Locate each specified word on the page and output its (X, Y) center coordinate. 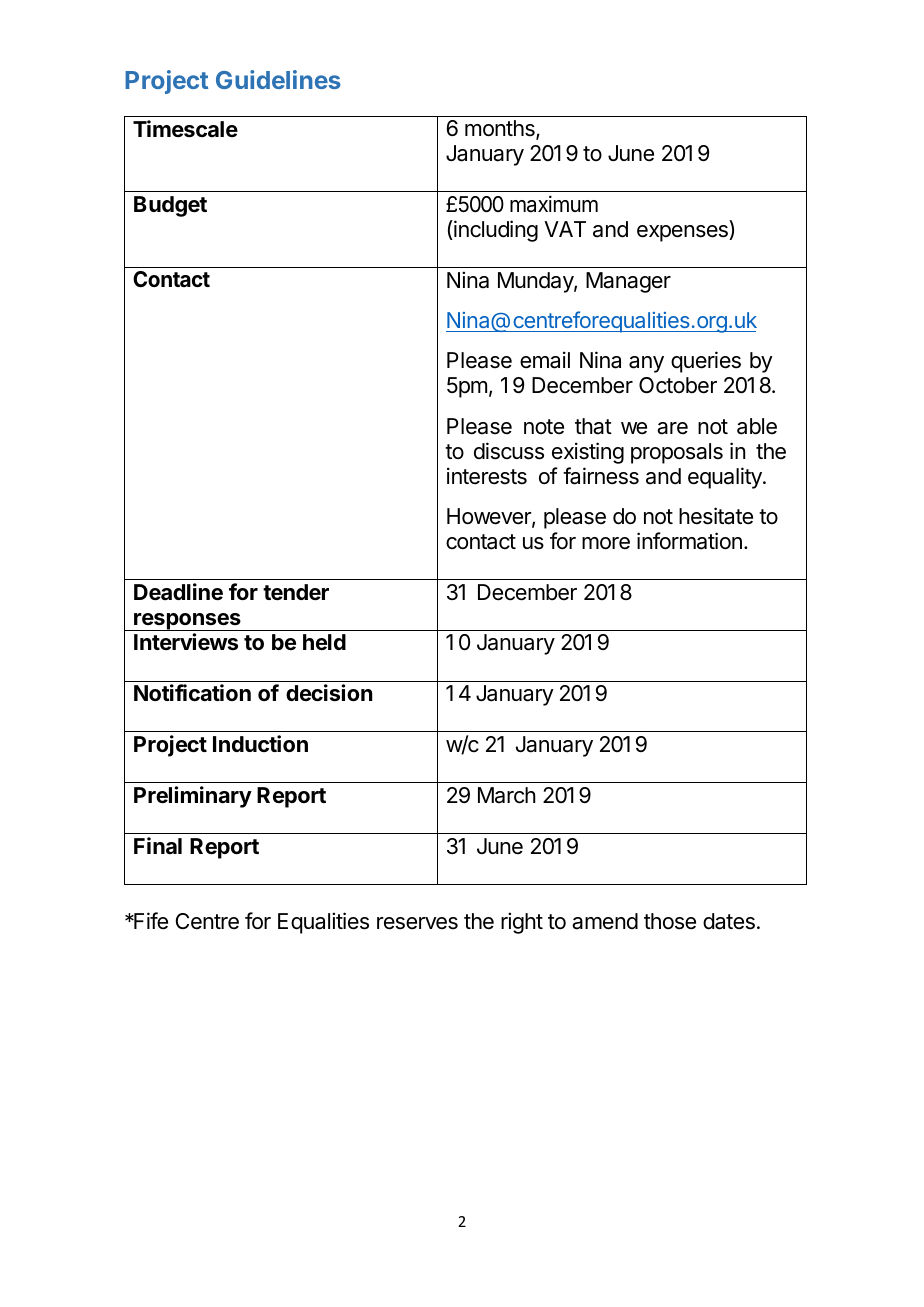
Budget (170, 206)
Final (158, 845)
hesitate (716, 516)
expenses (683, 233)
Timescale (185, 129)
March (507, 795)
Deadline (178, 592)
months (501, 129)
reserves (417, 923)
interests (487, 476)
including (495, 231)
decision (329, 693)
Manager (628, 282)
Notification (192, 693)
